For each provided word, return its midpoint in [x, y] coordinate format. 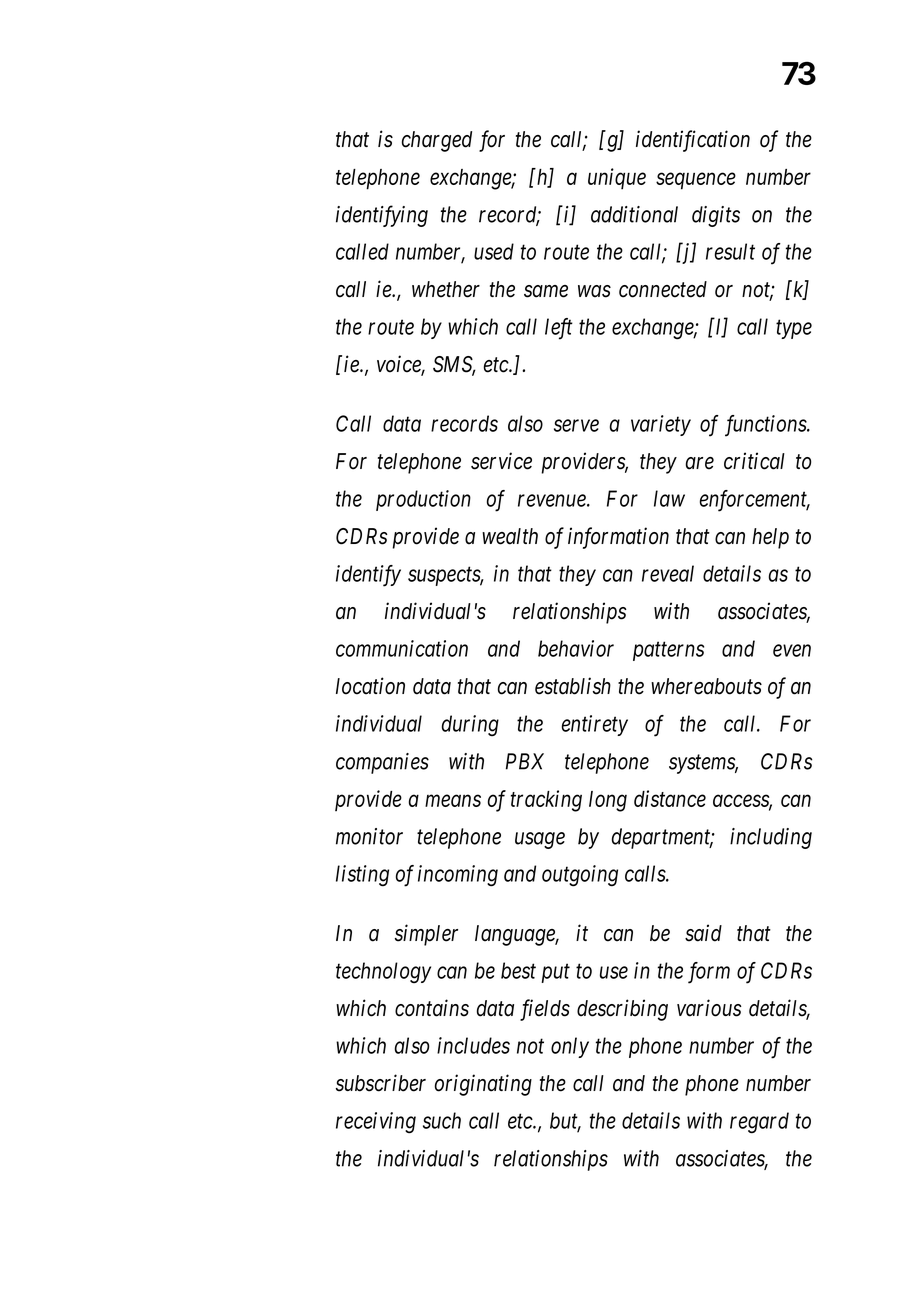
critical [754, 461]
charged [437, 141]
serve [576, 426]
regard [759, 1123]
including [771, 838]
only [570, 1047]
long [608, 801]
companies [382, 763]
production [423, 500]
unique [617, 179]
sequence [696, 181]
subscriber [381, 1083]
